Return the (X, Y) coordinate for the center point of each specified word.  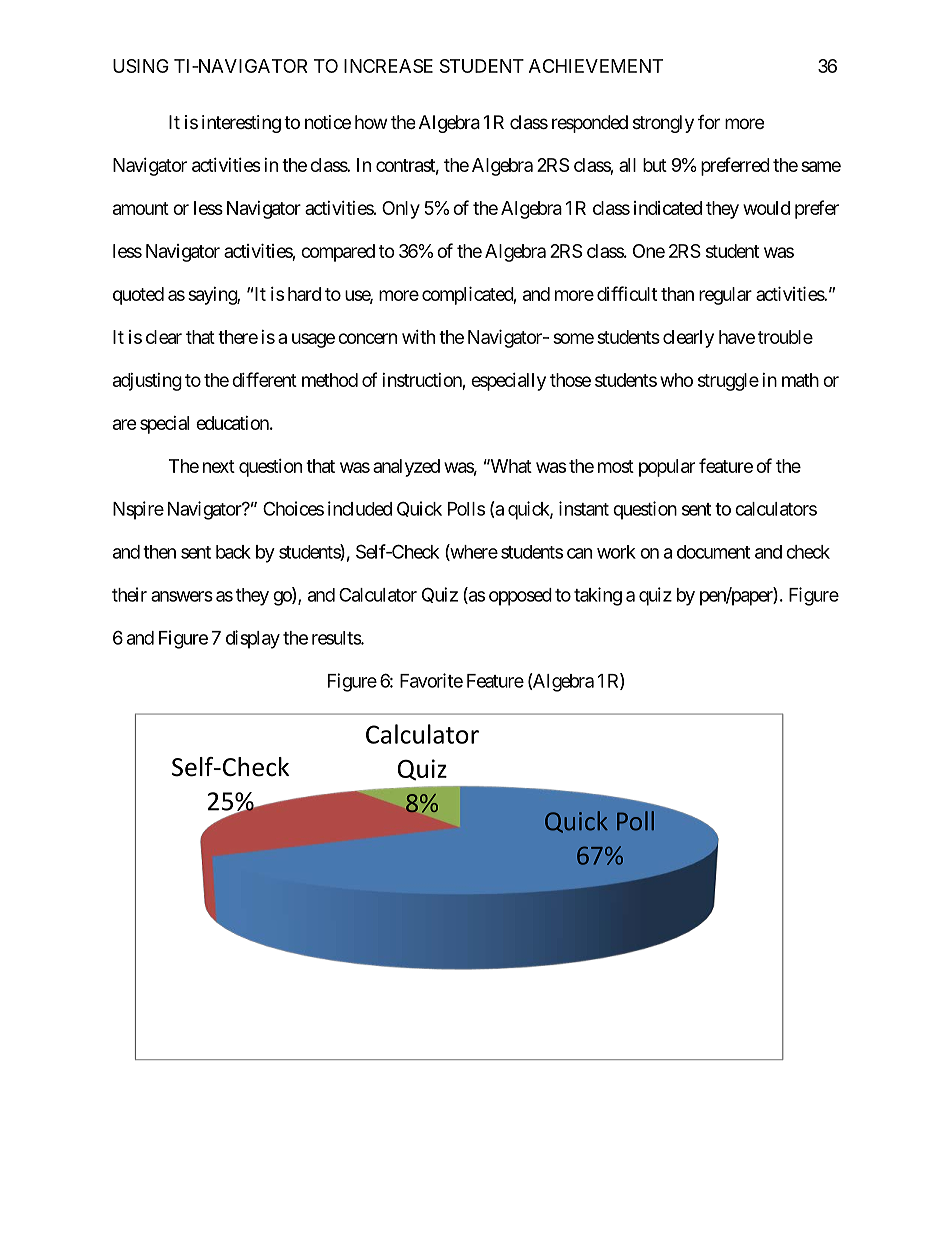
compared (338, 253)
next (219, 466)
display (253, 639)
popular (667, 468)
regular (725, 296)
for (709, 122)
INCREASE (388, 66)
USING (141, 66)
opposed (520, 597)
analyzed (406, 468)
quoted (138, 296)
